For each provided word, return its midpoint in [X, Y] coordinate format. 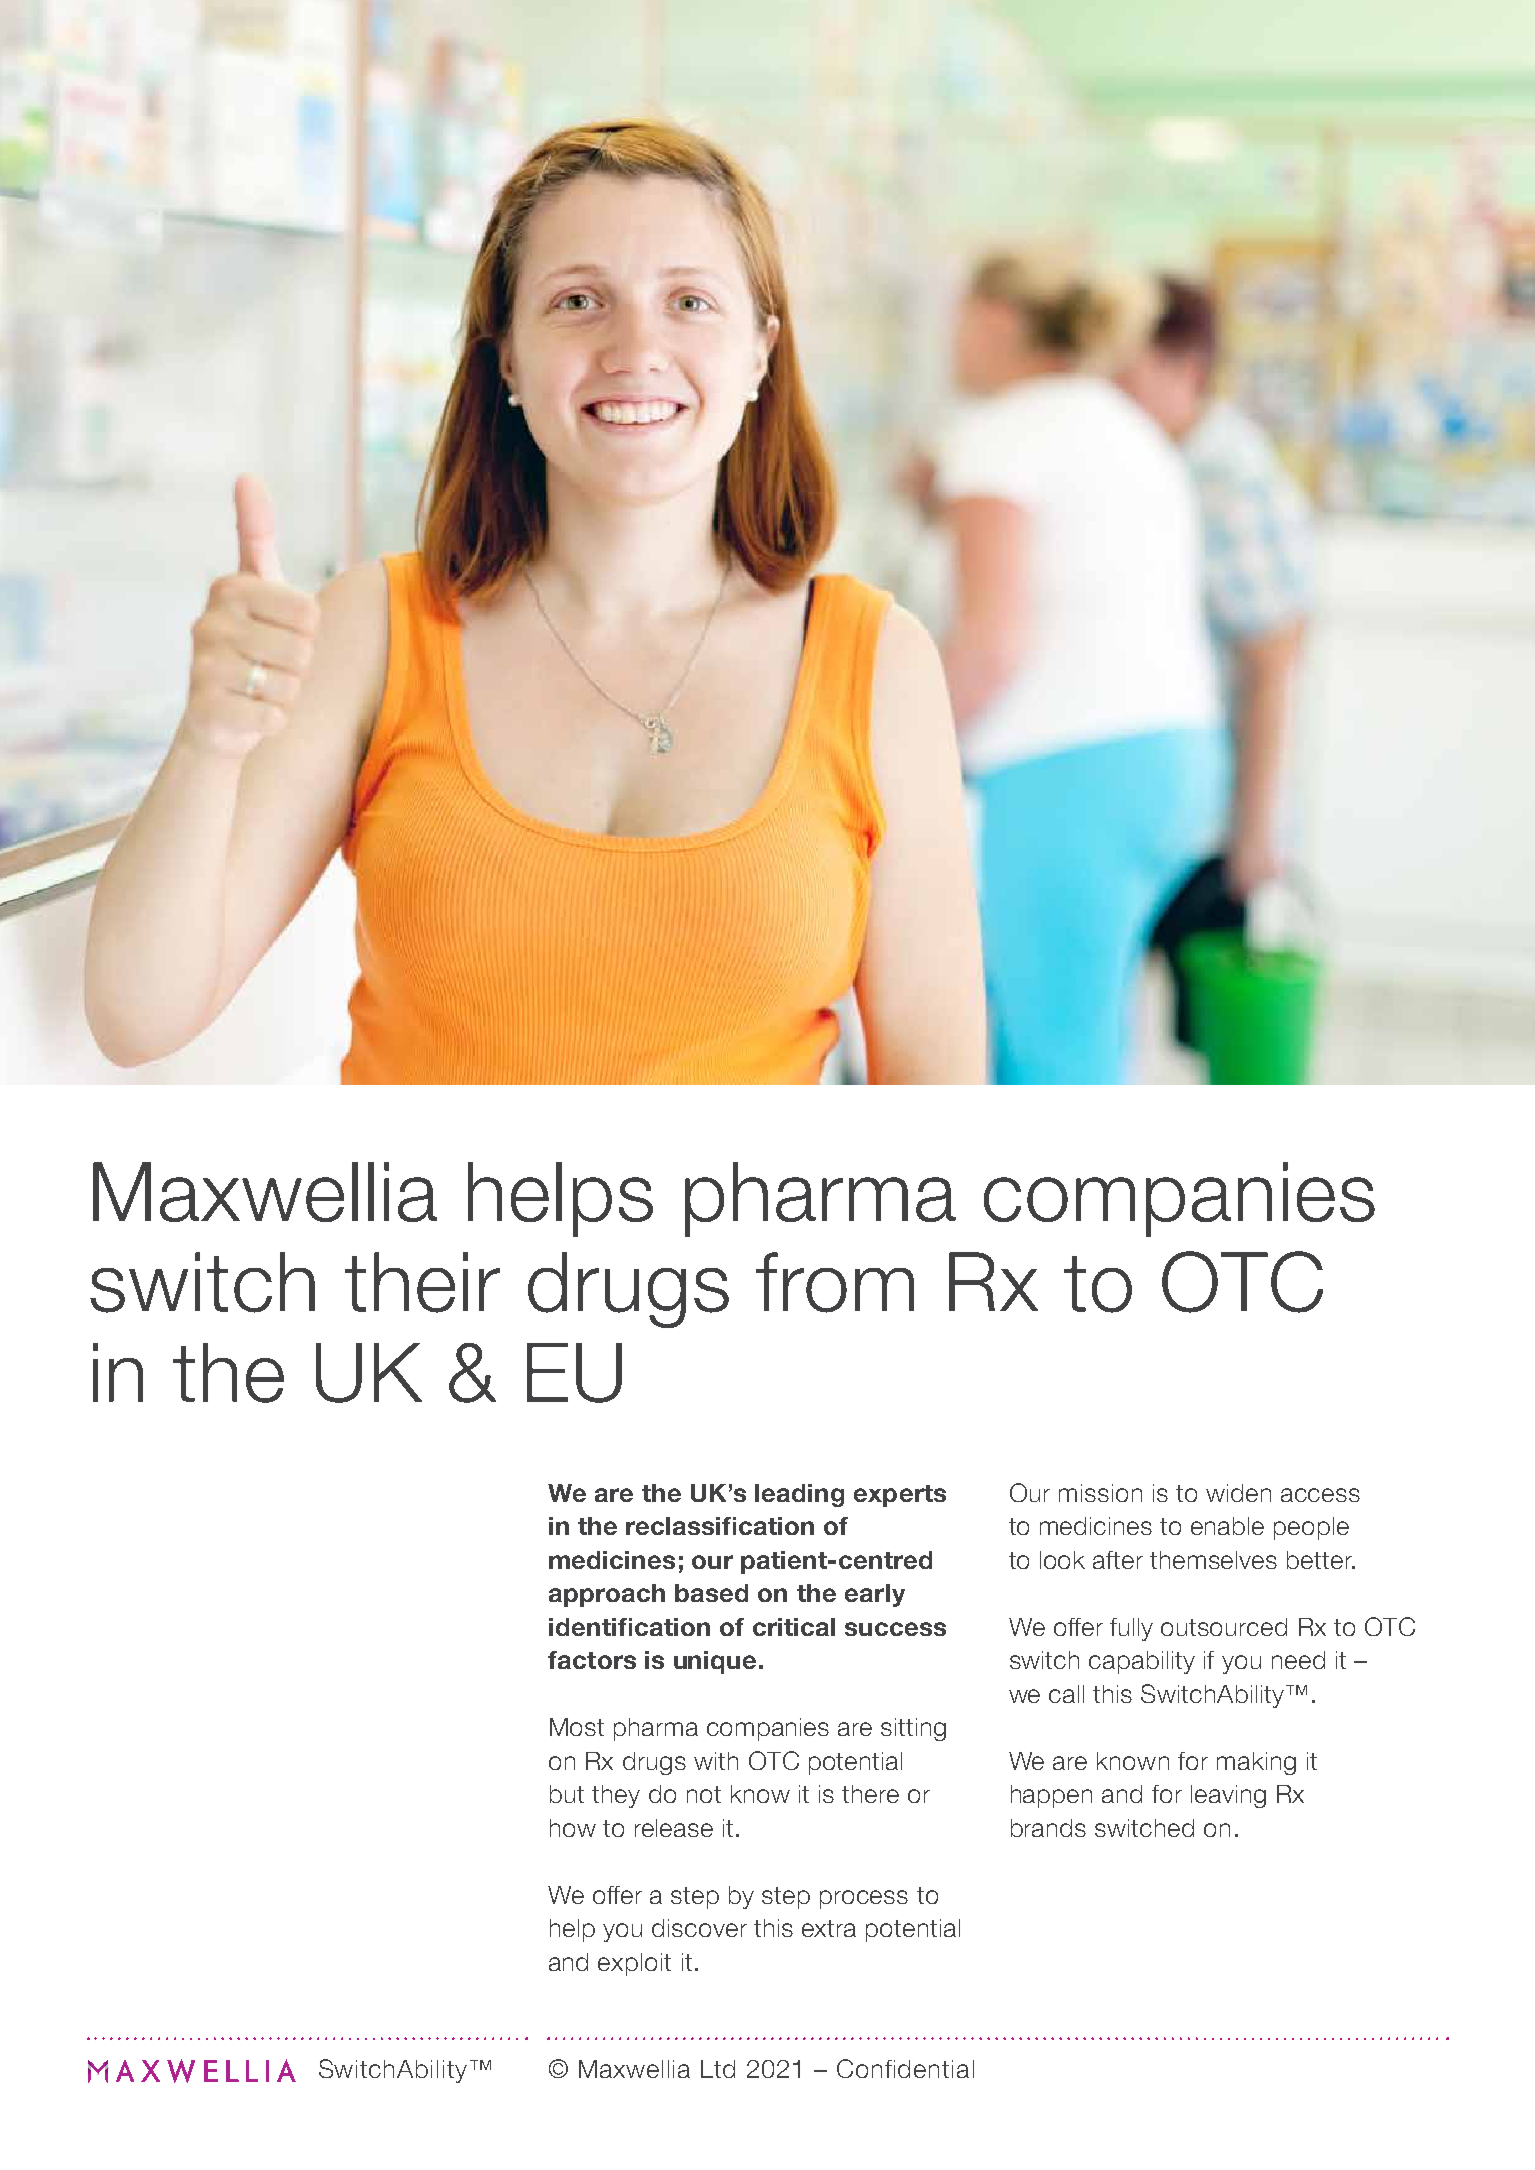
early [875, 1595]
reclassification [720, 1526]
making [1256, 1763]
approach [607, 1595]
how [573, 1828]
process [864, 1899]
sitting [913, 1729]
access [1320, 1495]
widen [1238, 1493]
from [835, 1282]
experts [900, 1496]
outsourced [1224, 1627]
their [422, 1282]
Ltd [718, 2069]
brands [1048, 1828]
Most [577, 1727]
